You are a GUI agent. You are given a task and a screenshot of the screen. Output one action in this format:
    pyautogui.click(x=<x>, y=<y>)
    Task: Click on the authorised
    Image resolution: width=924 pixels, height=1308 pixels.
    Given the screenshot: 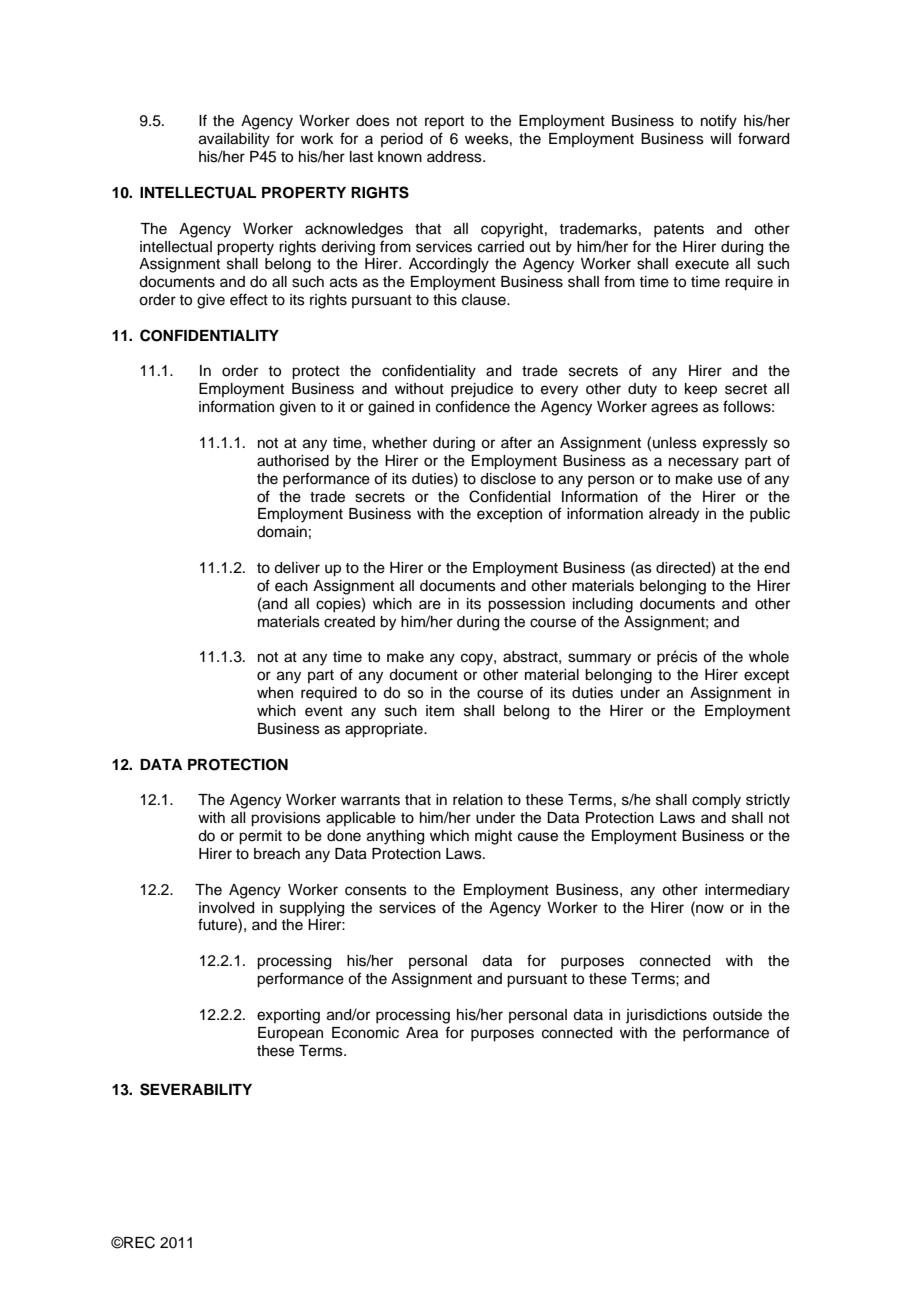 What is the action you would take?
    pyautogui.click(x=293, y=461)
